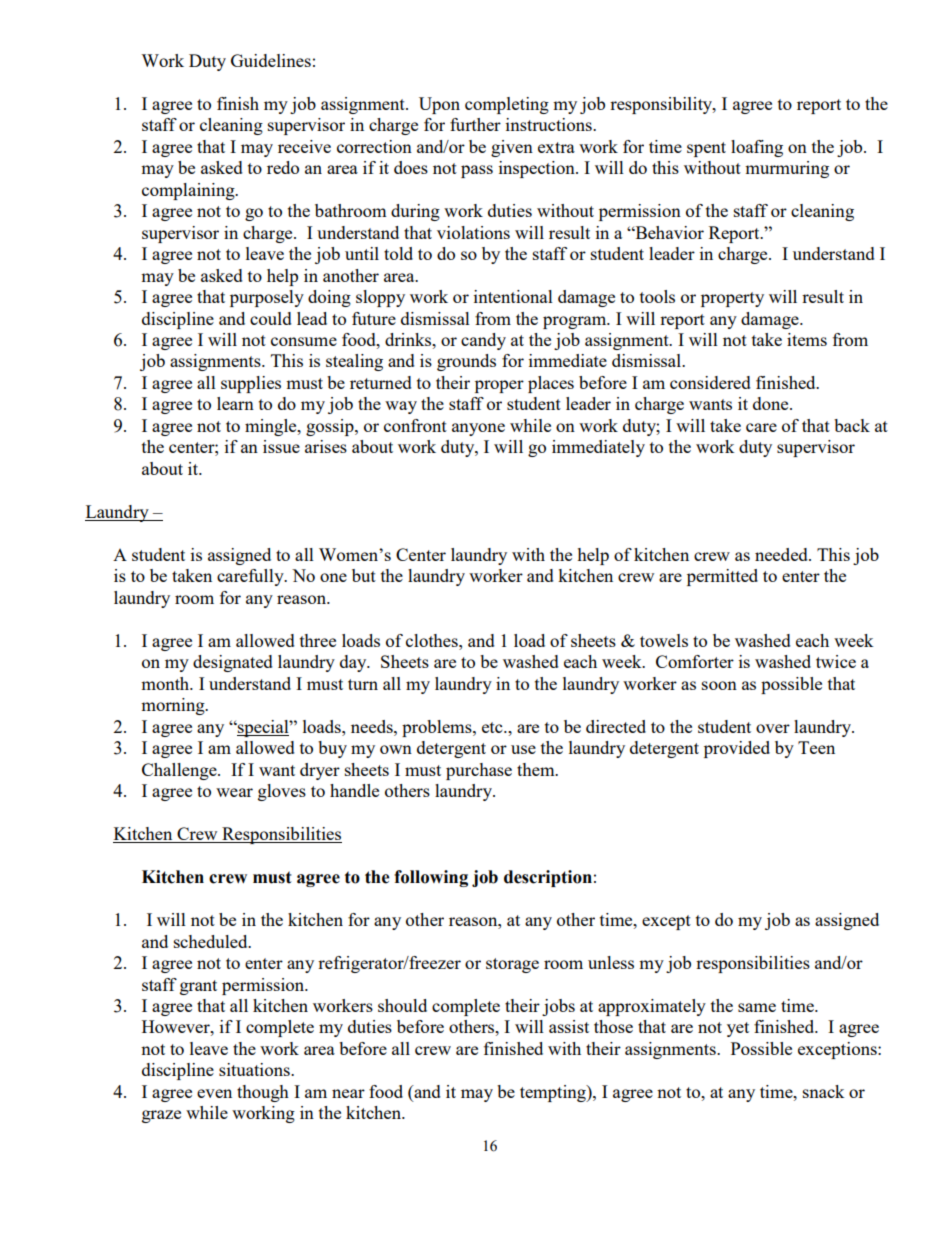 The width and height of the document is (952, 1233). What do you see at coordinates (737, 749) in the document?
I see `provided` at bounding box center [737, 749].
